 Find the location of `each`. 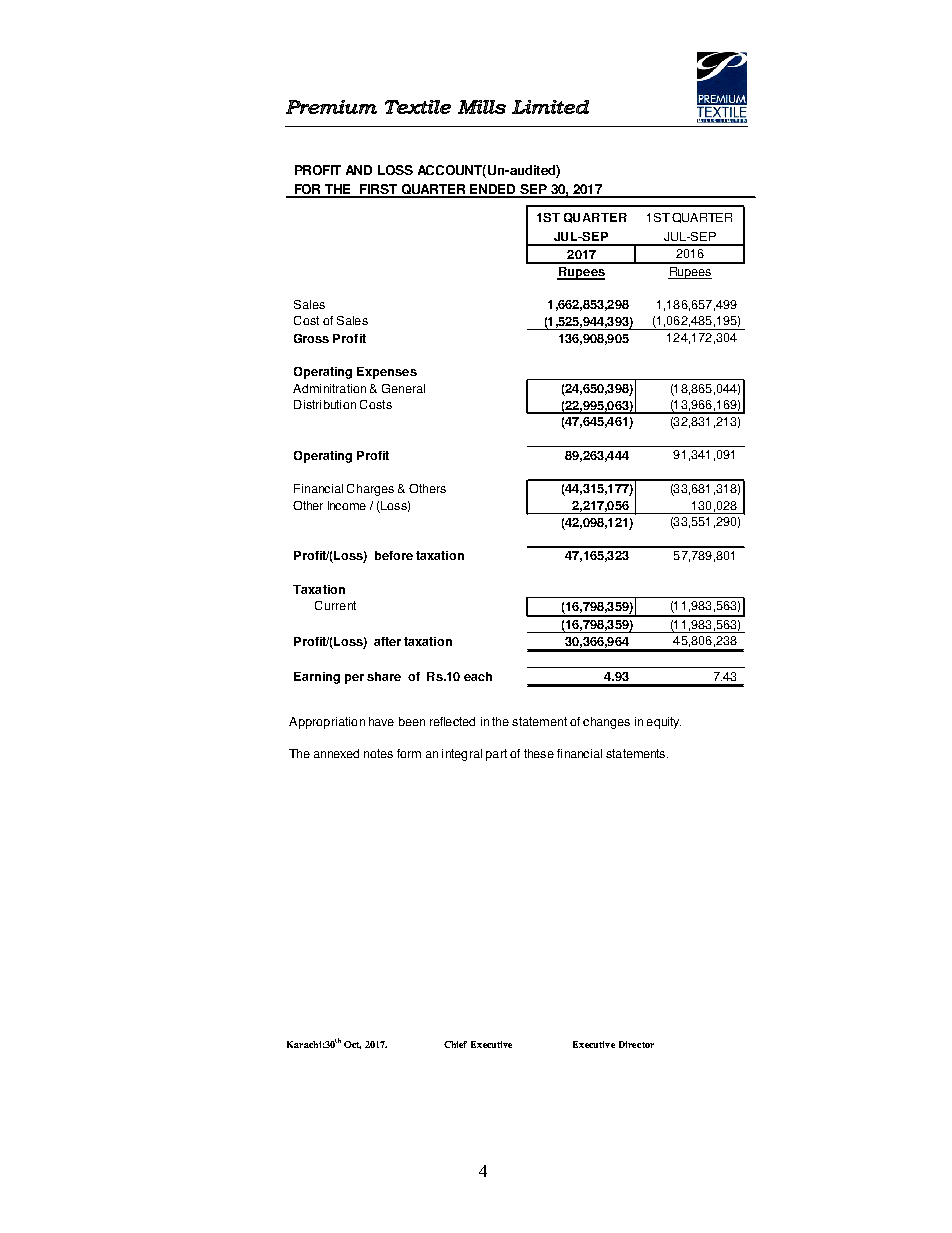

each is located at coordinates (478, 676).
